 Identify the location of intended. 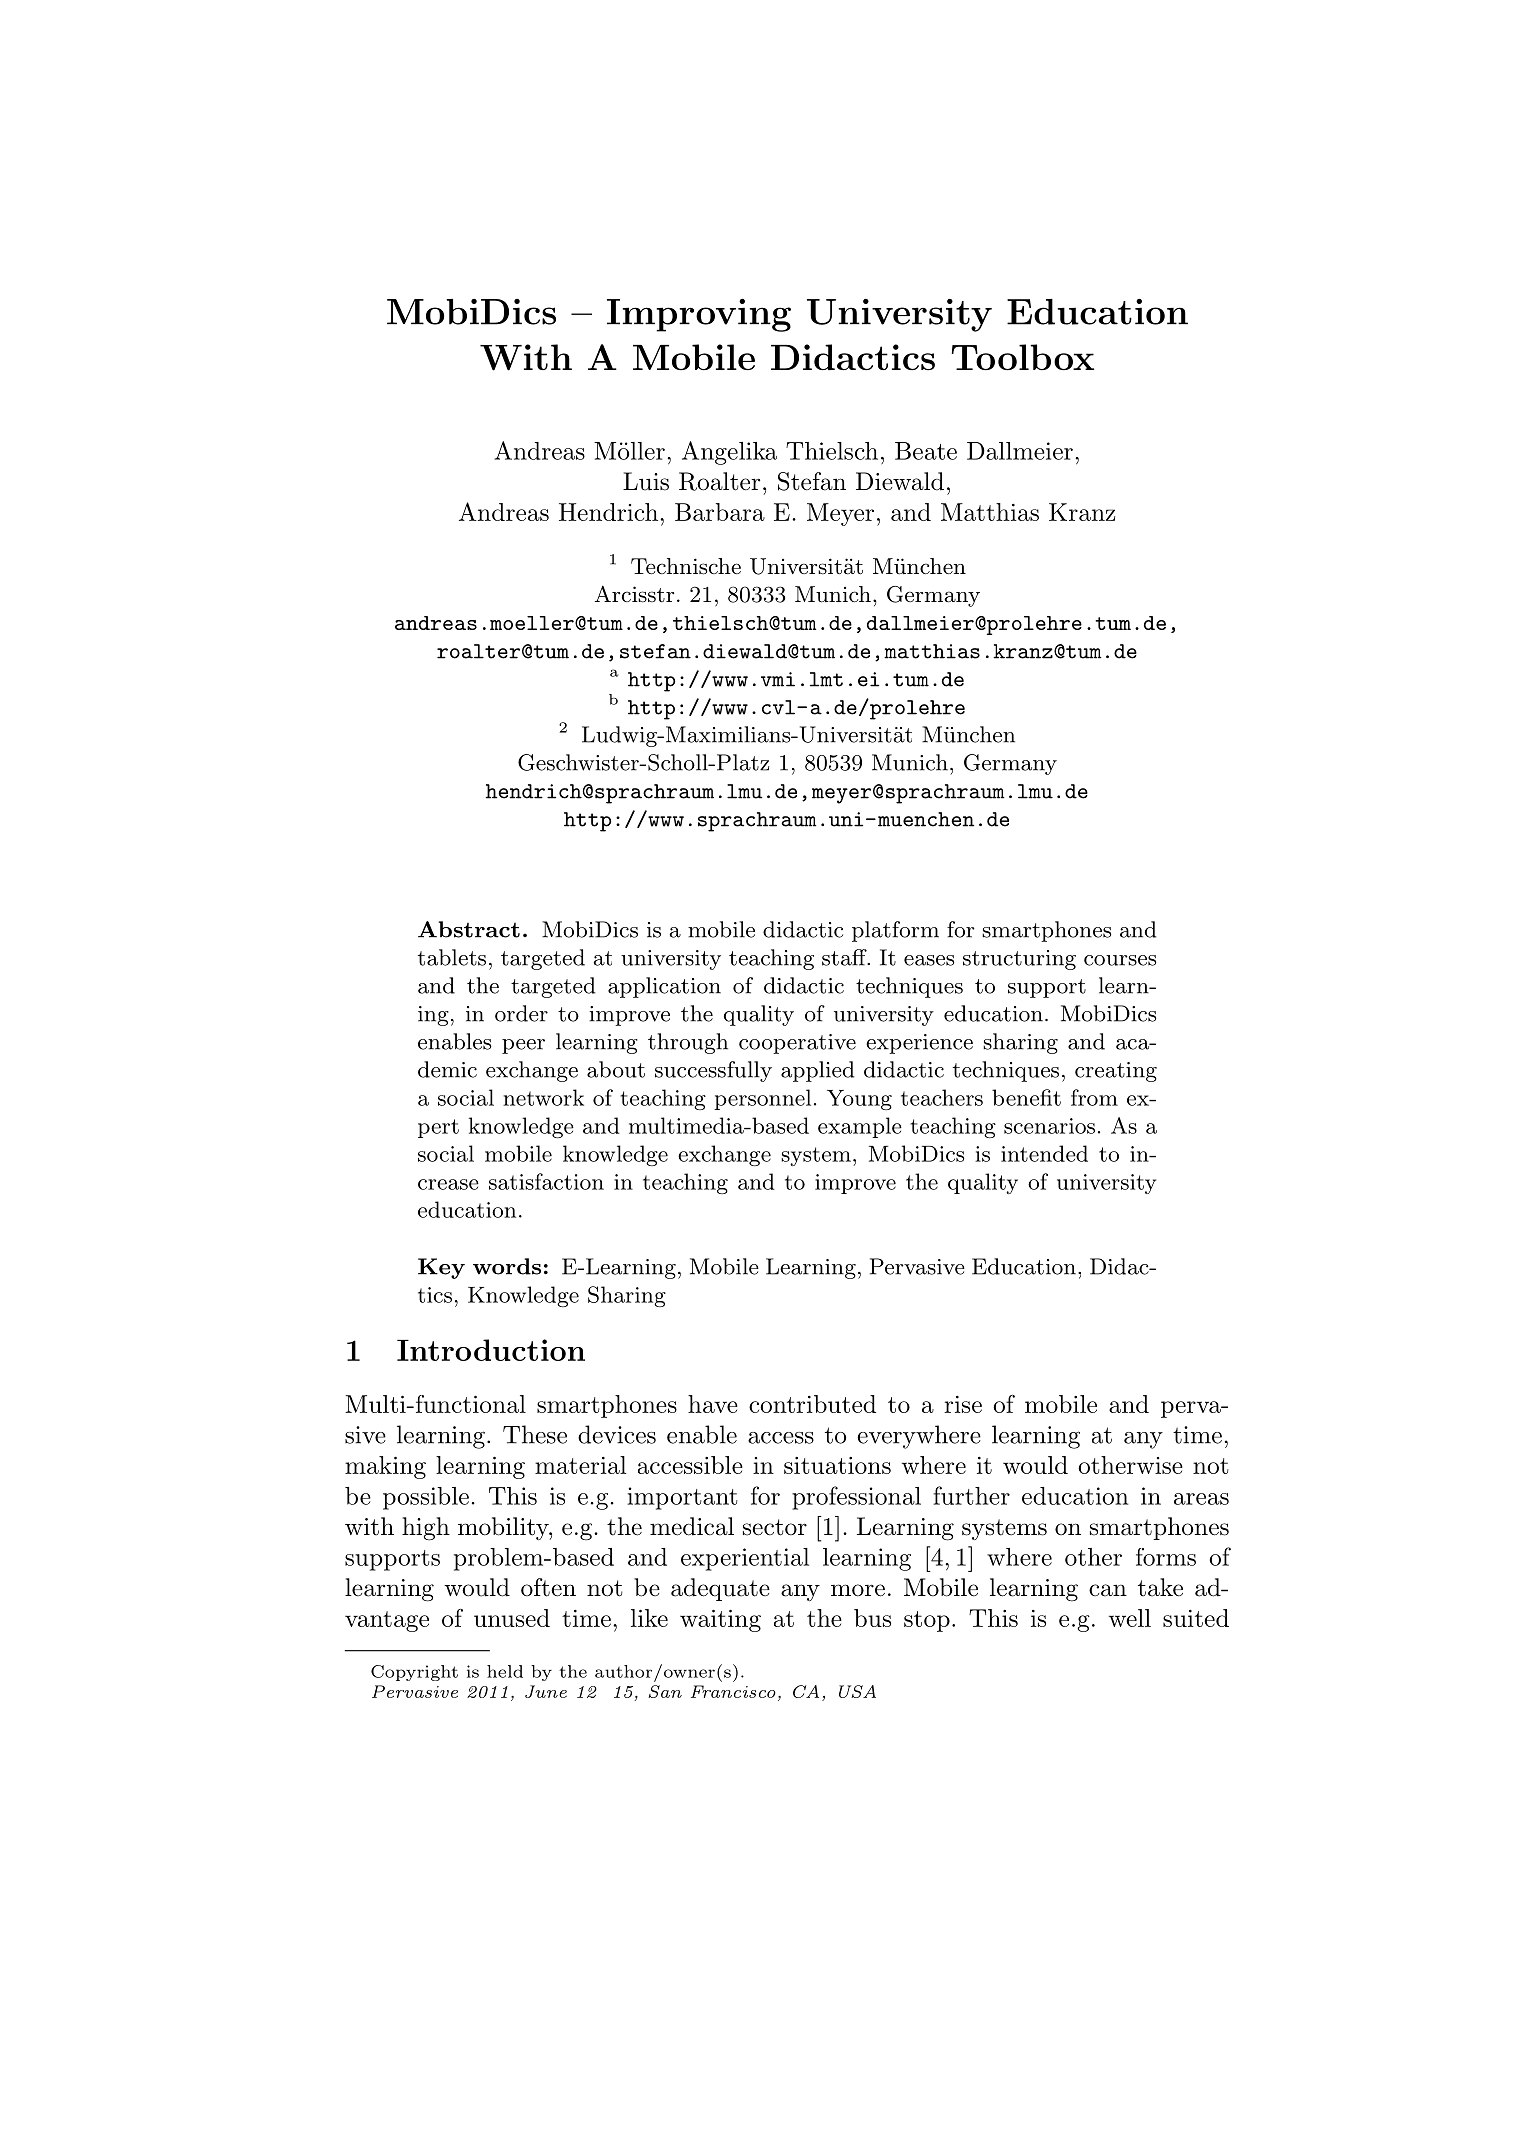
(1044, 1153).
